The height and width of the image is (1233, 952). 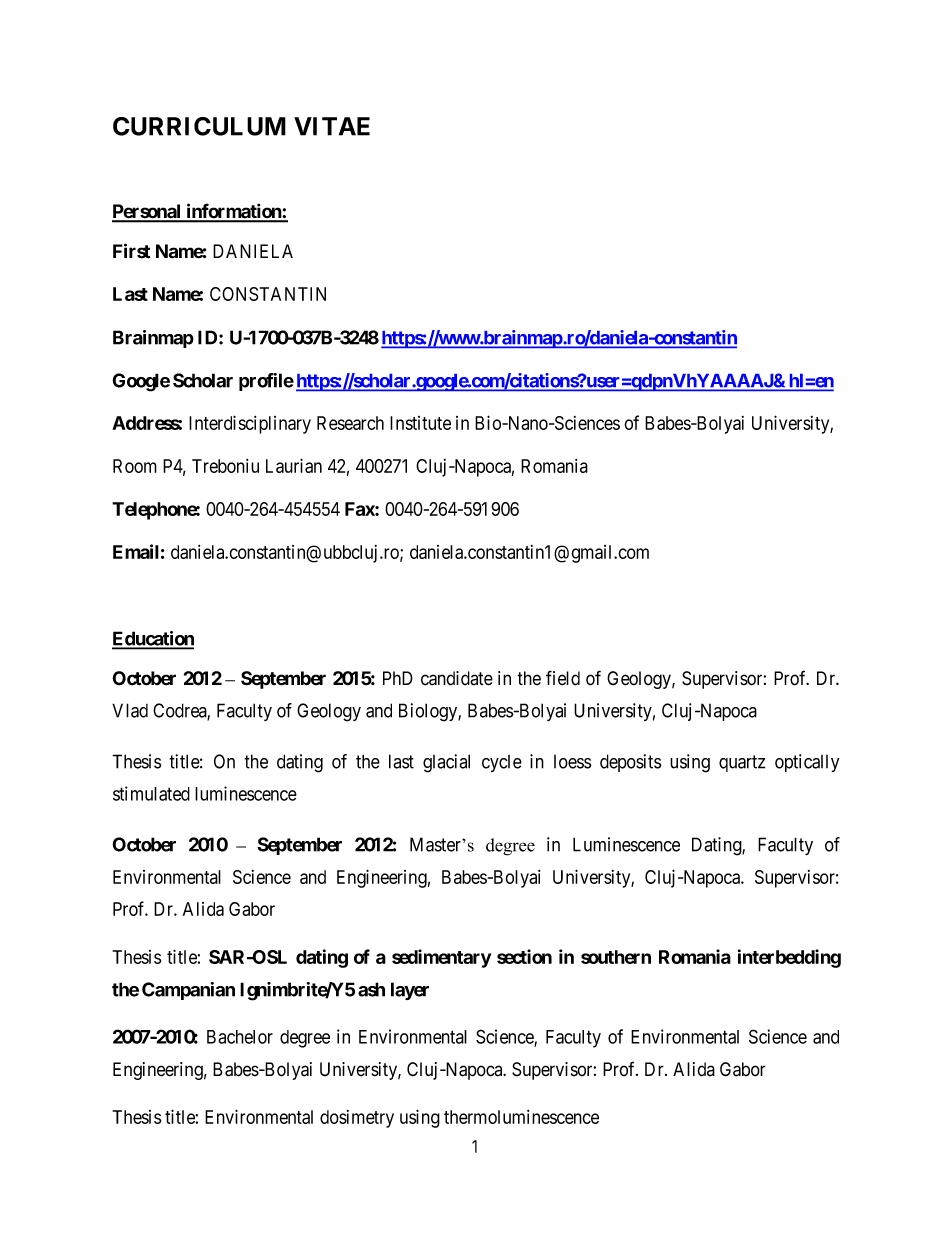 What do you see at coordinates (135, 466) in the image?
I see `Room` at bounding box center [135, 466].
